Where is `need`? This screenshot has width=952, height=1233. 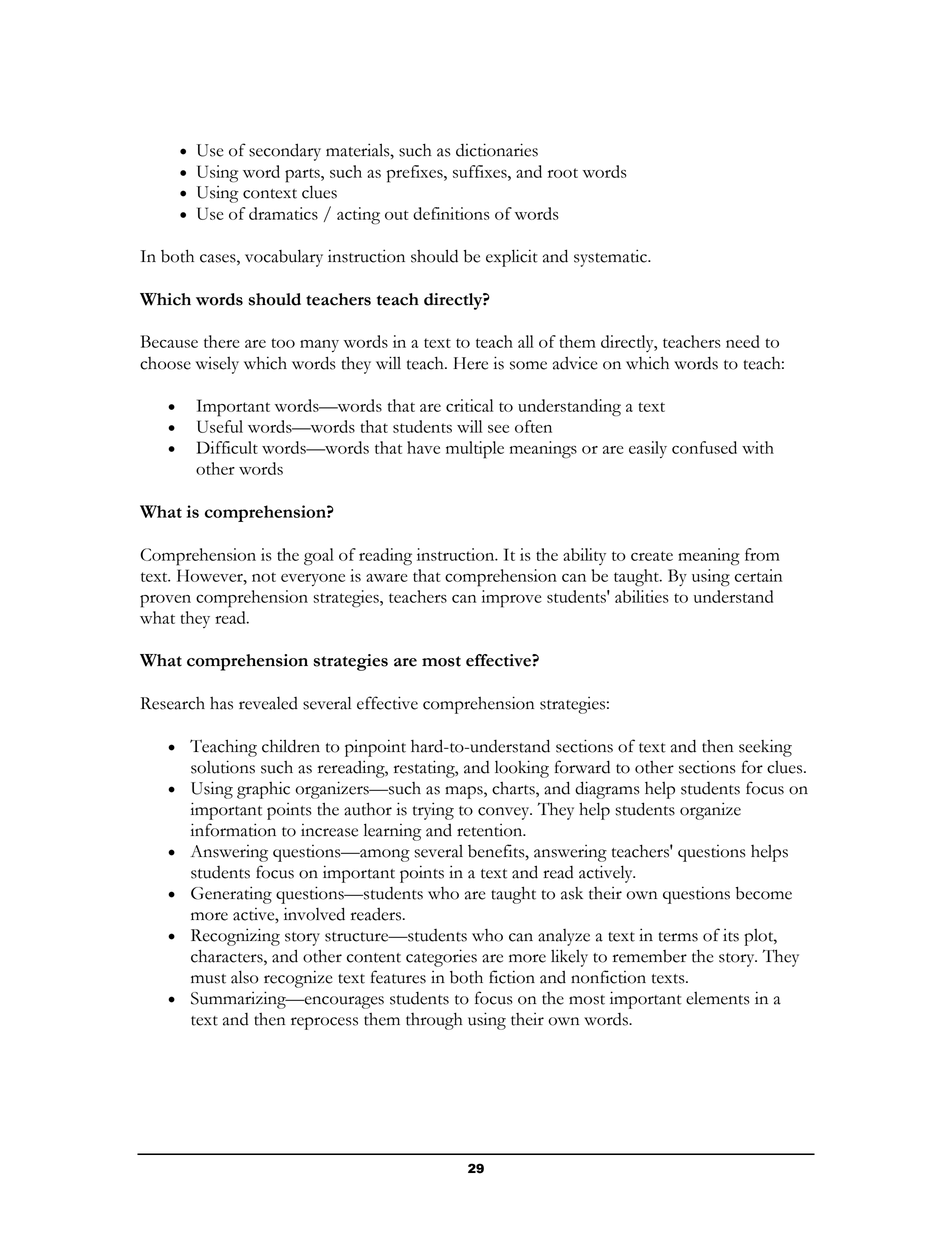
need is located at coordinates (743, 341).
